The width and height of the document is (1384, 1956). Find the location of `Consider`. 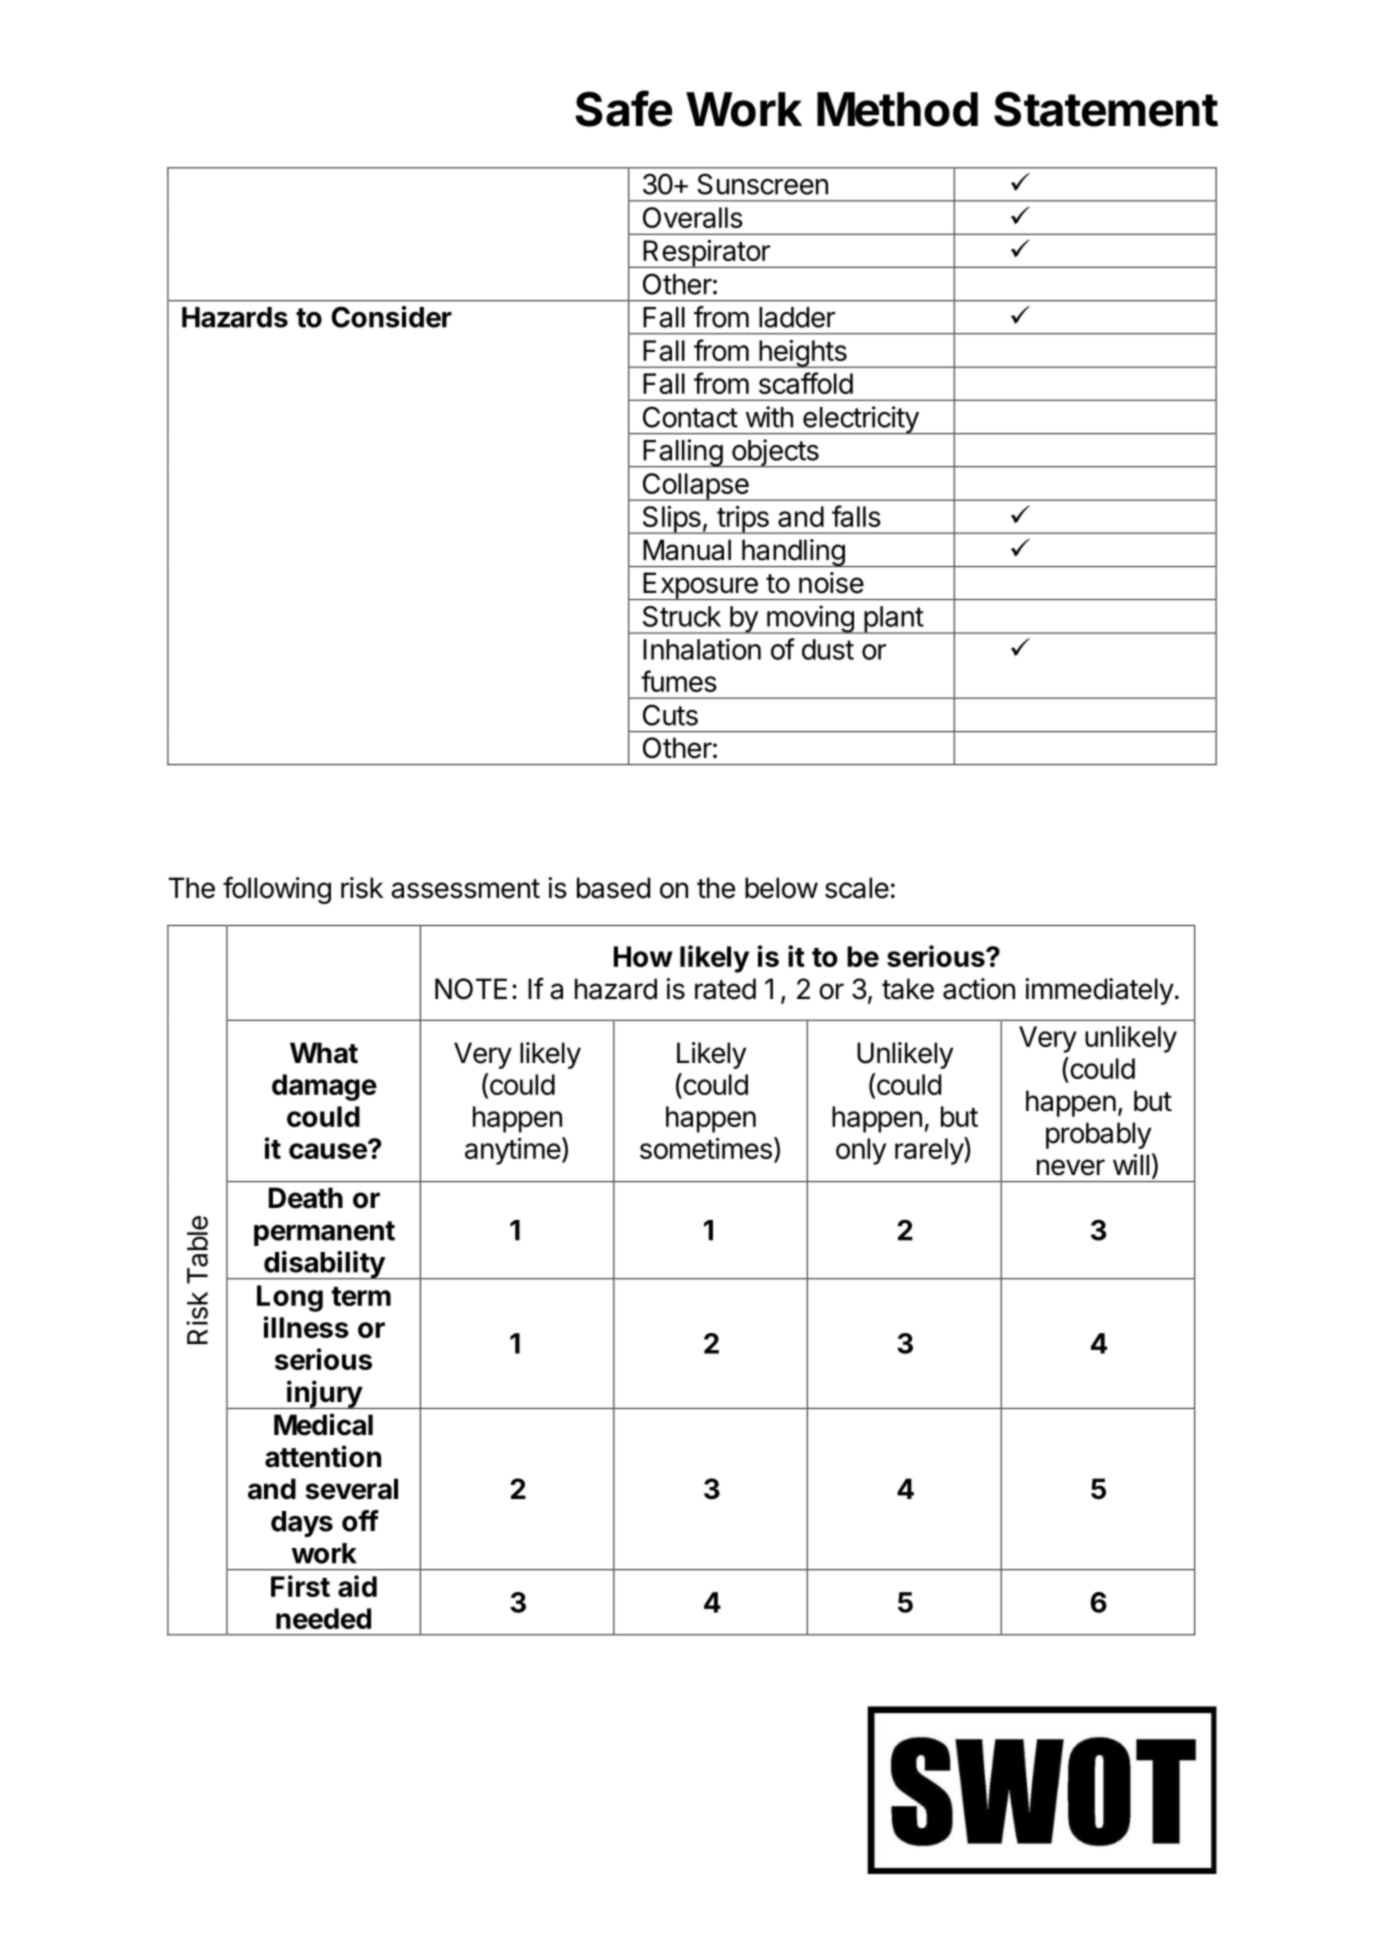

Consider is located at coordinates (392, 317).
